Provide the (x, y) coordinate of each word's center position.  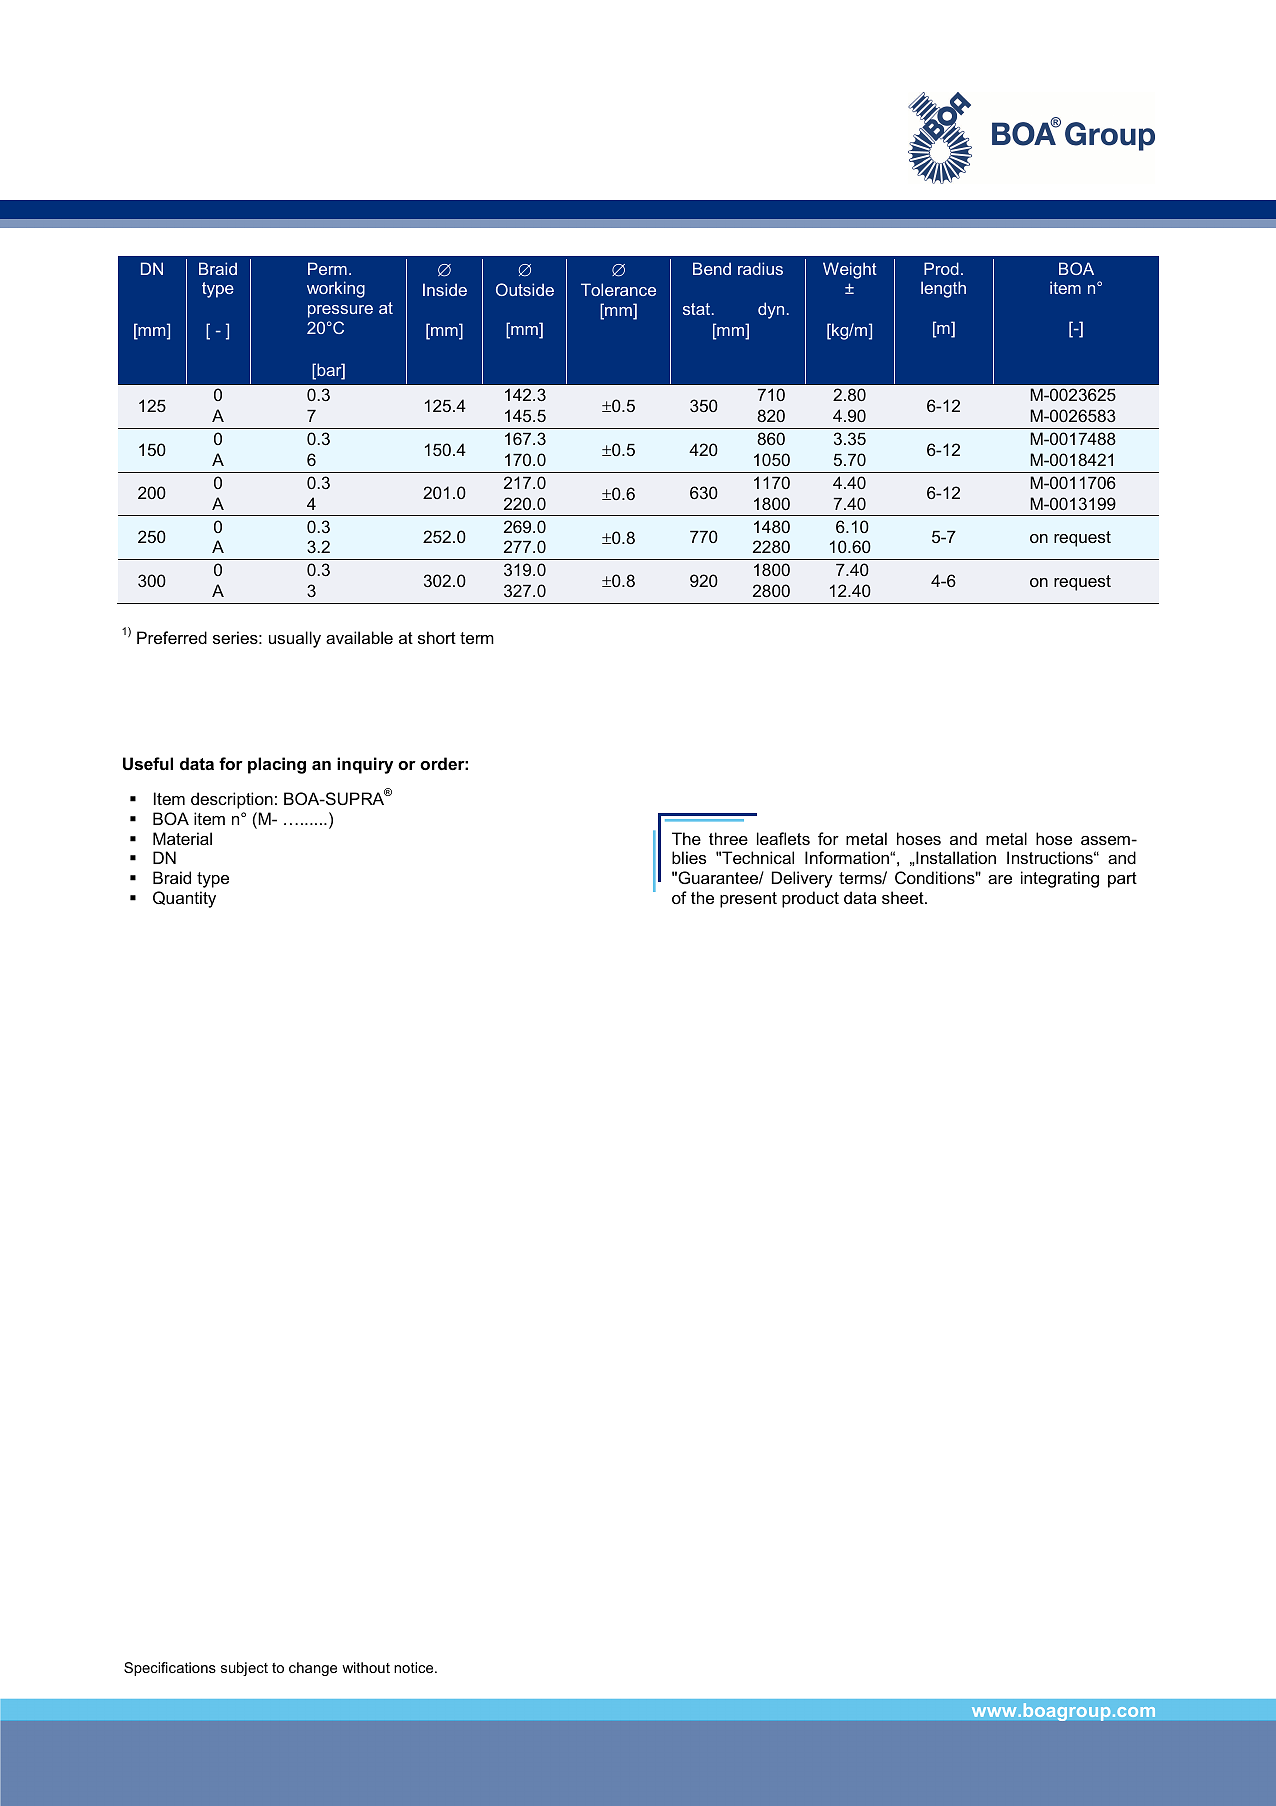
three (728, 838)
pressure (340, 311)
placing (277, 765)
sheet (904, 897)
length (943, 289)
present (748, 900)
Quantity (184, 899)
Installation (955, 857)
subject (244, 1669)
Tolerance (618, 289)
